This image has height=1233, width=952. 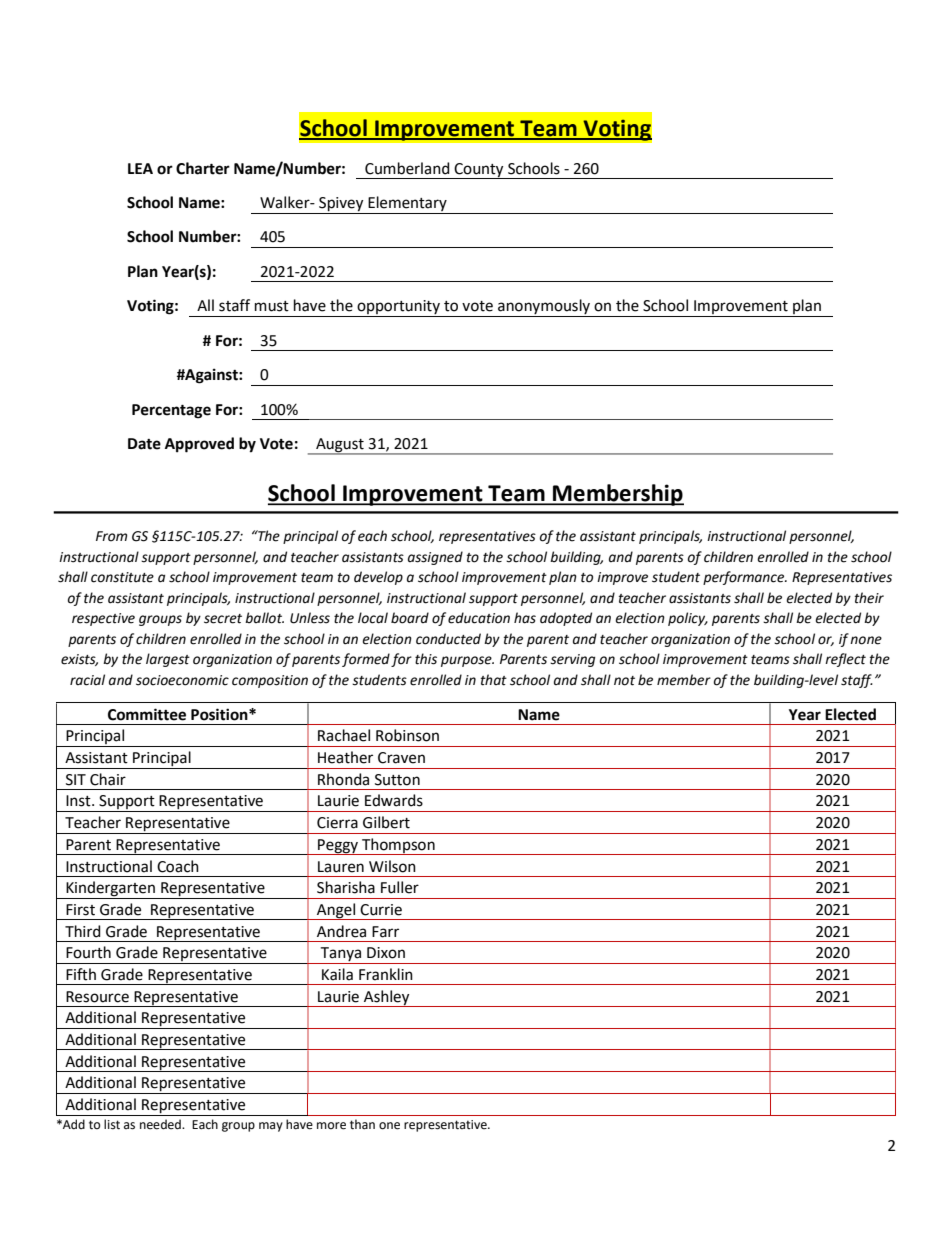 I want to click on Charter, so click(x=203, y=168).
